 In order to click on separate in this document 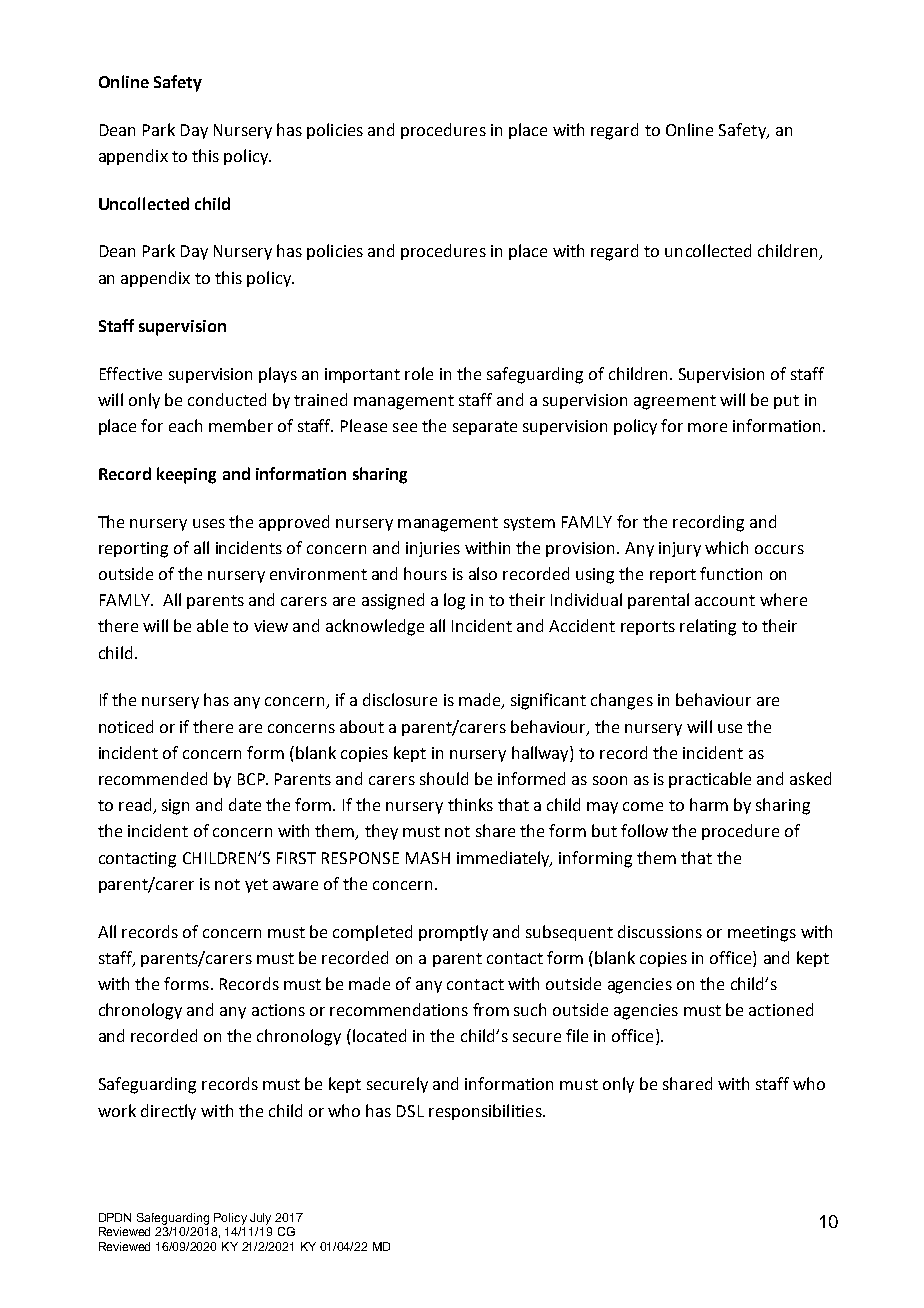, I will do `click(485, 428)`.
